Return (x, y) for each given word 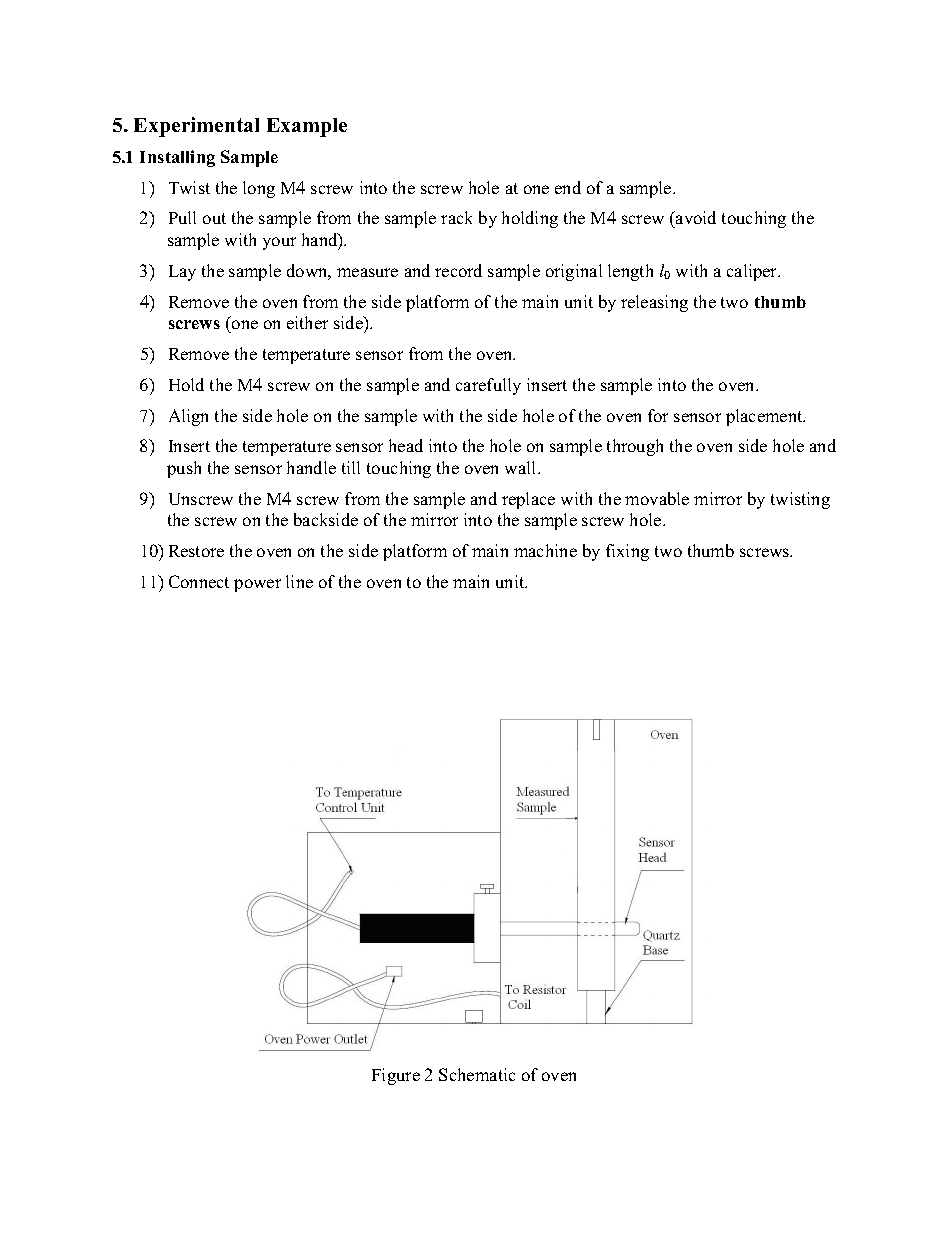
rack (456, 217)
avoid (695, 219)
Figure (396, 1076)
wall (522, 467)
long (259, 189)
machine (545, 550)
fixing (627, 552)
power (257, 585)
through (635, 447)
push (184, 469)
